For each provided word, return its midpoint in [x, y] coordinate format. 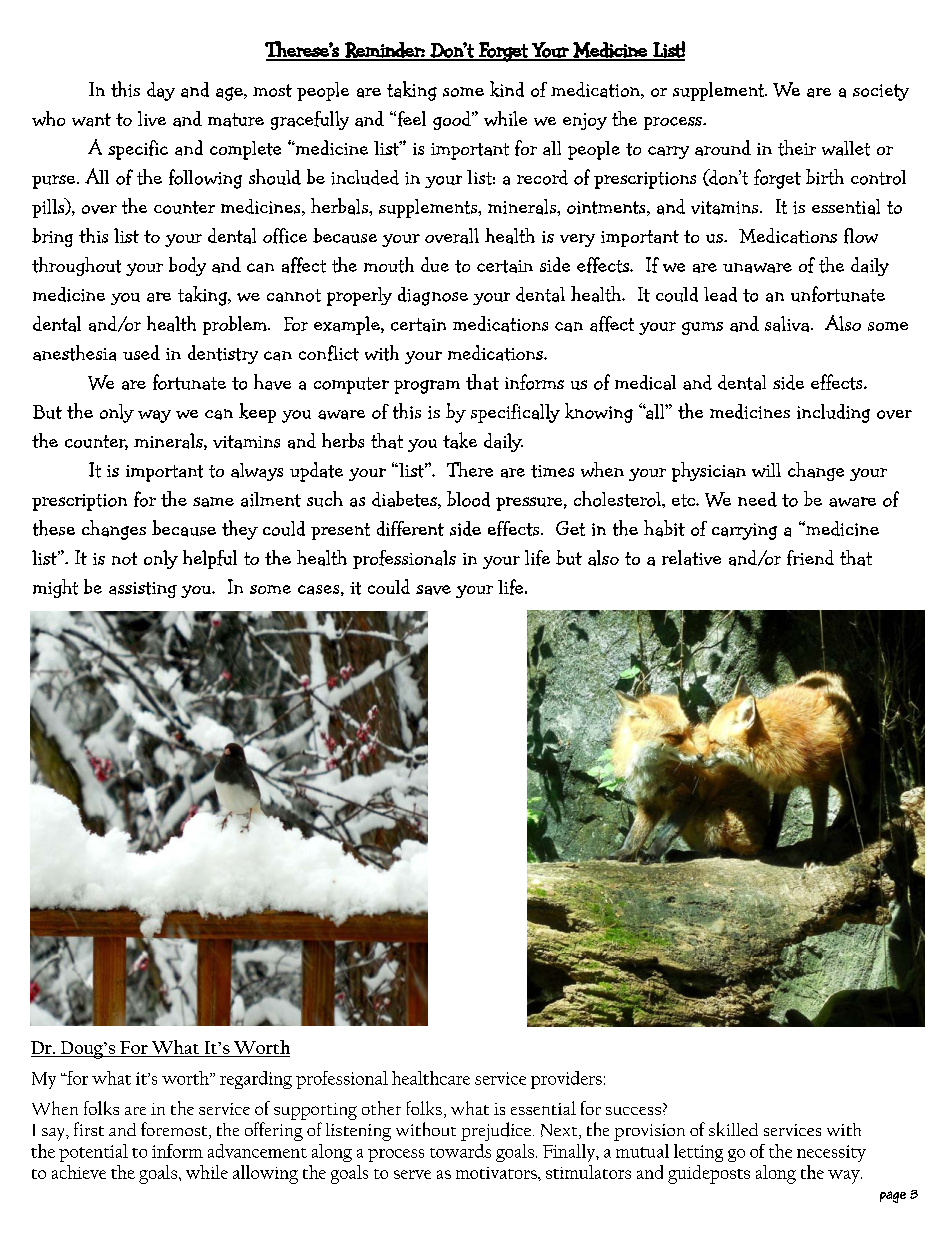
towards [460, 1151]
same [213, 502]
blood [468, 499]
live [152, 118]
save [433, 590]
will [766, 470]
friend [810, 558]
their [797, 148]
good [453, 120]
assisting [143, 590]
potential [93, 1153]
